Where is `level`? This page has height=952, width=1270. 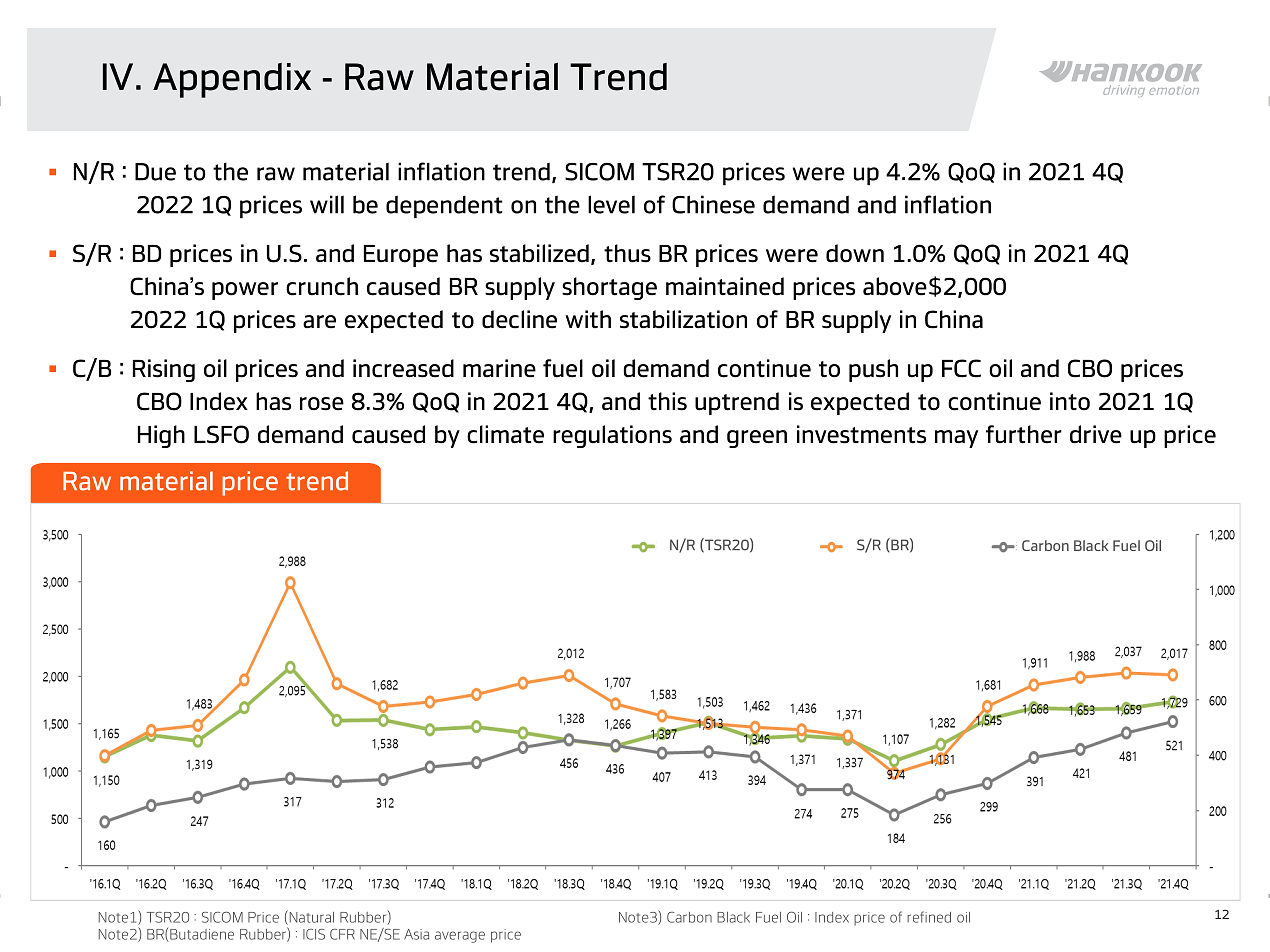 level is located at coordinates (611, 204).
